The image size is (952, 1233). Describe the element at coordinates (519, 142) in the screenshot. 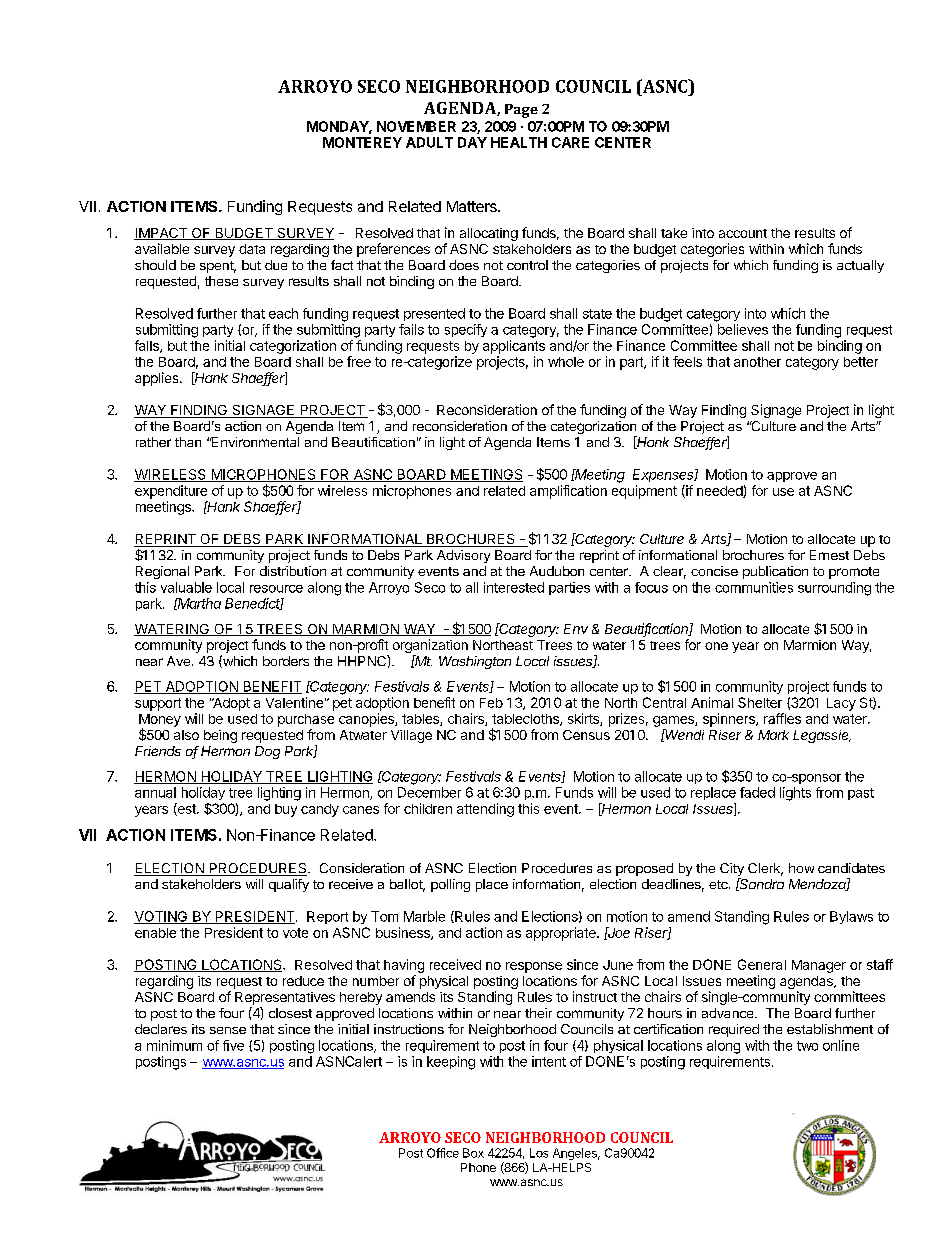

I see `HEALTH` at that location.
